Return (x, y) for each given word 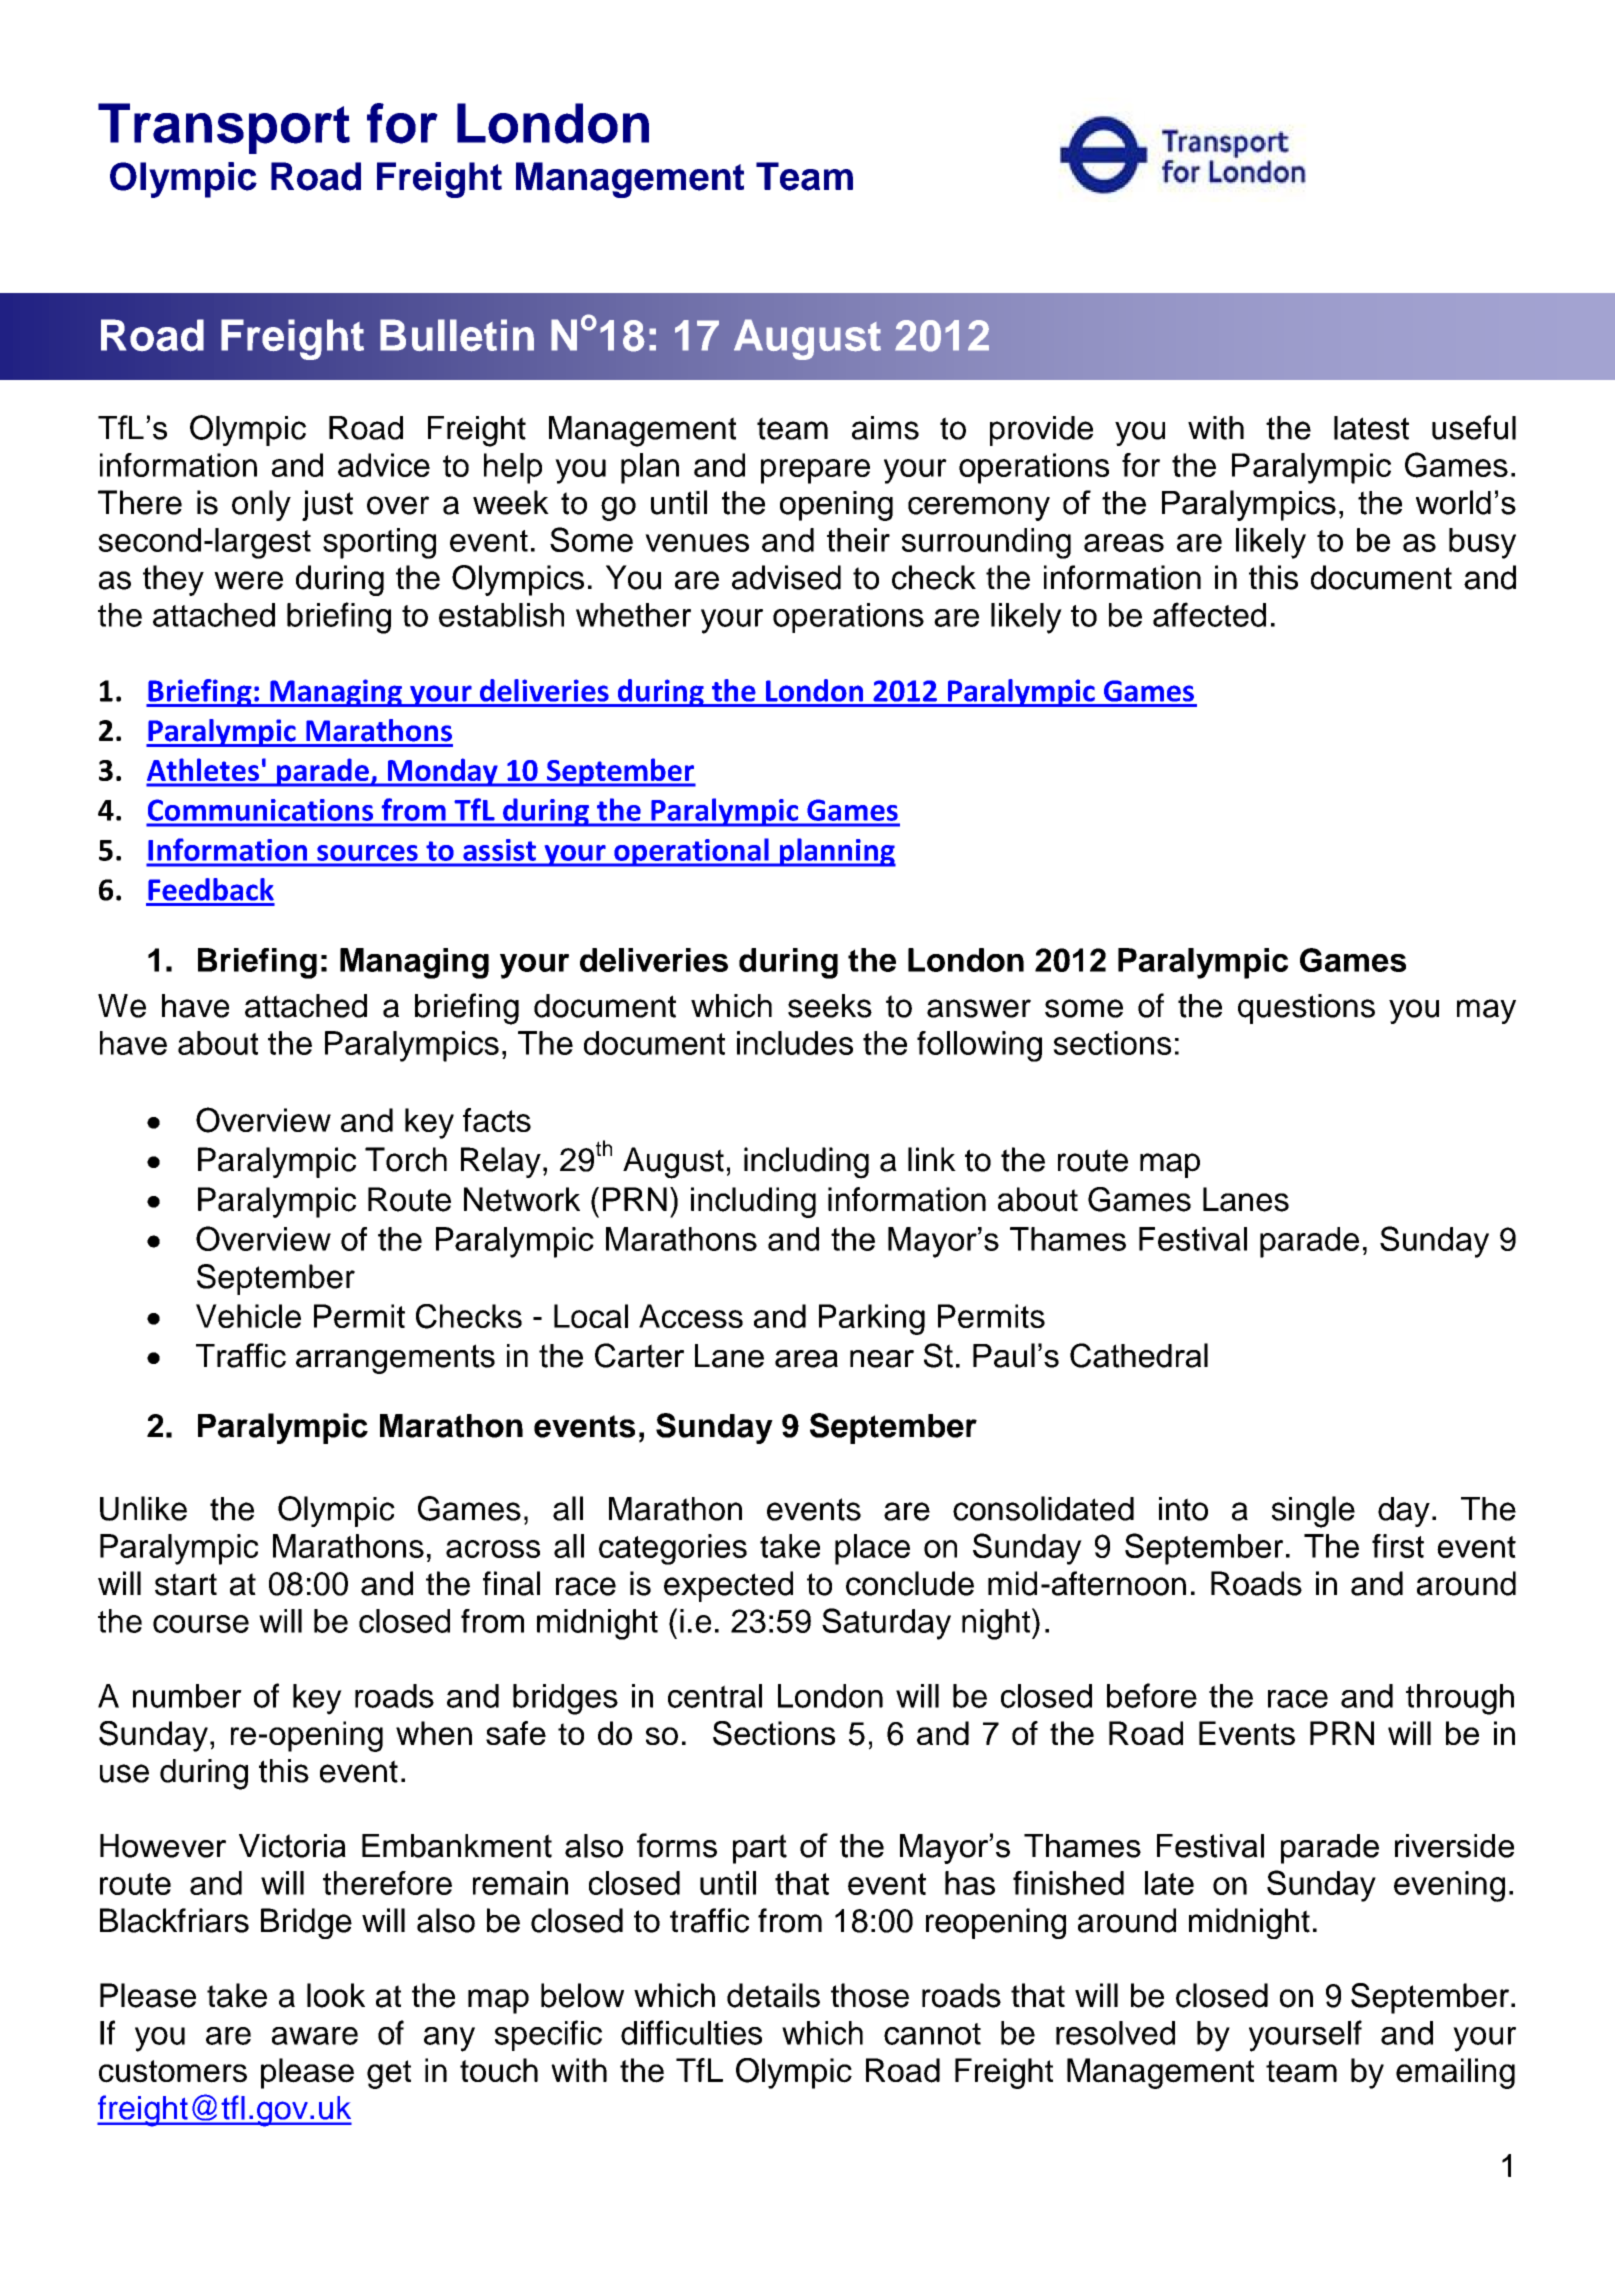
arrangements (395, 1359)
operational (691, 852)
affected (1209, 614)
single (1313, 1512)
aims (885, 428)
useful (1474, 427)
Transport (224, 128)
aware (315, 2036)
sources (367, 853)
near (882, 1359)
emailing (1455, 2073)
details (773, 1995)
